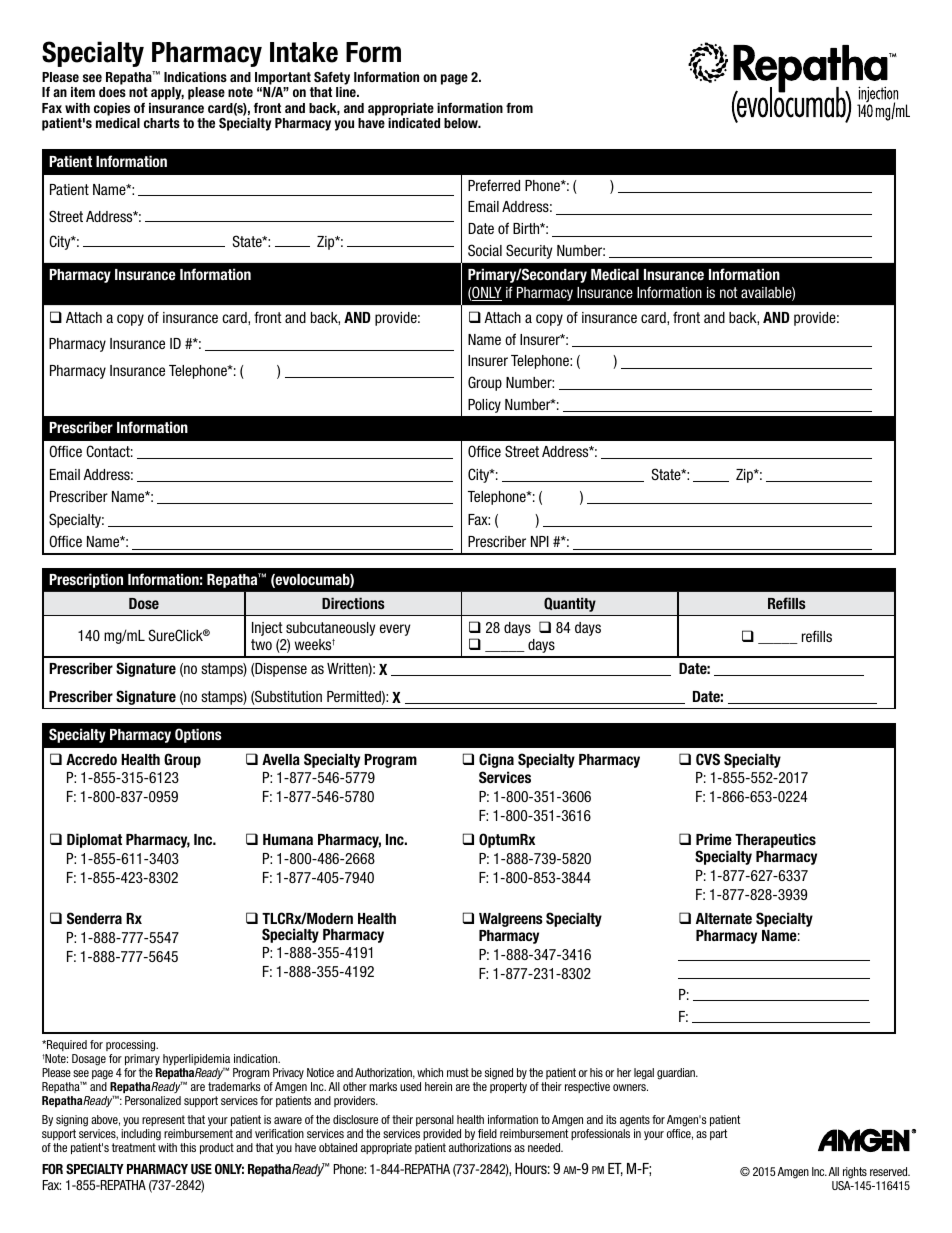 Image resolution: width=952 pixels, height=1233 pixels. What do you see at coordinates (529, 252) in the screenshot?
I see `Security` at bounding box center [529, 252].
